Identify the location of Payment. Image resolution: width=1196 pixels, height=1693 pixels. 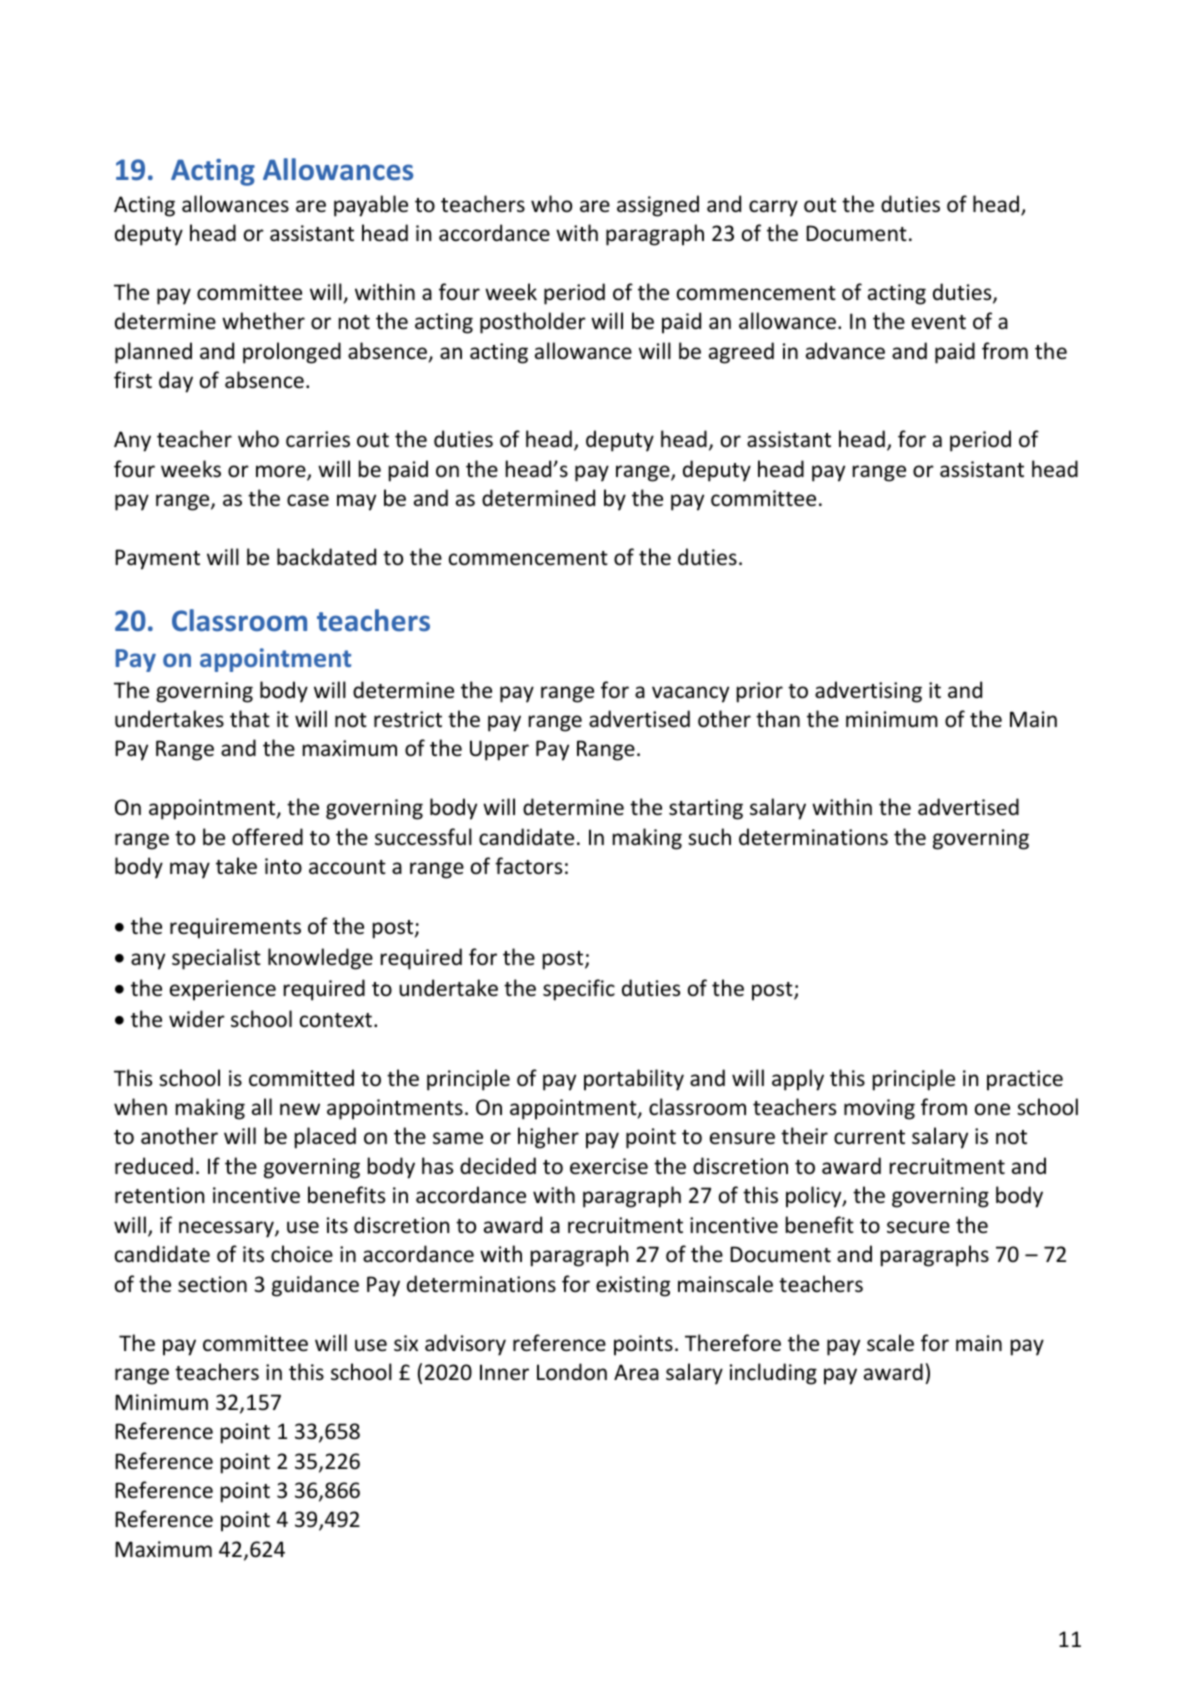
(157, 559).
